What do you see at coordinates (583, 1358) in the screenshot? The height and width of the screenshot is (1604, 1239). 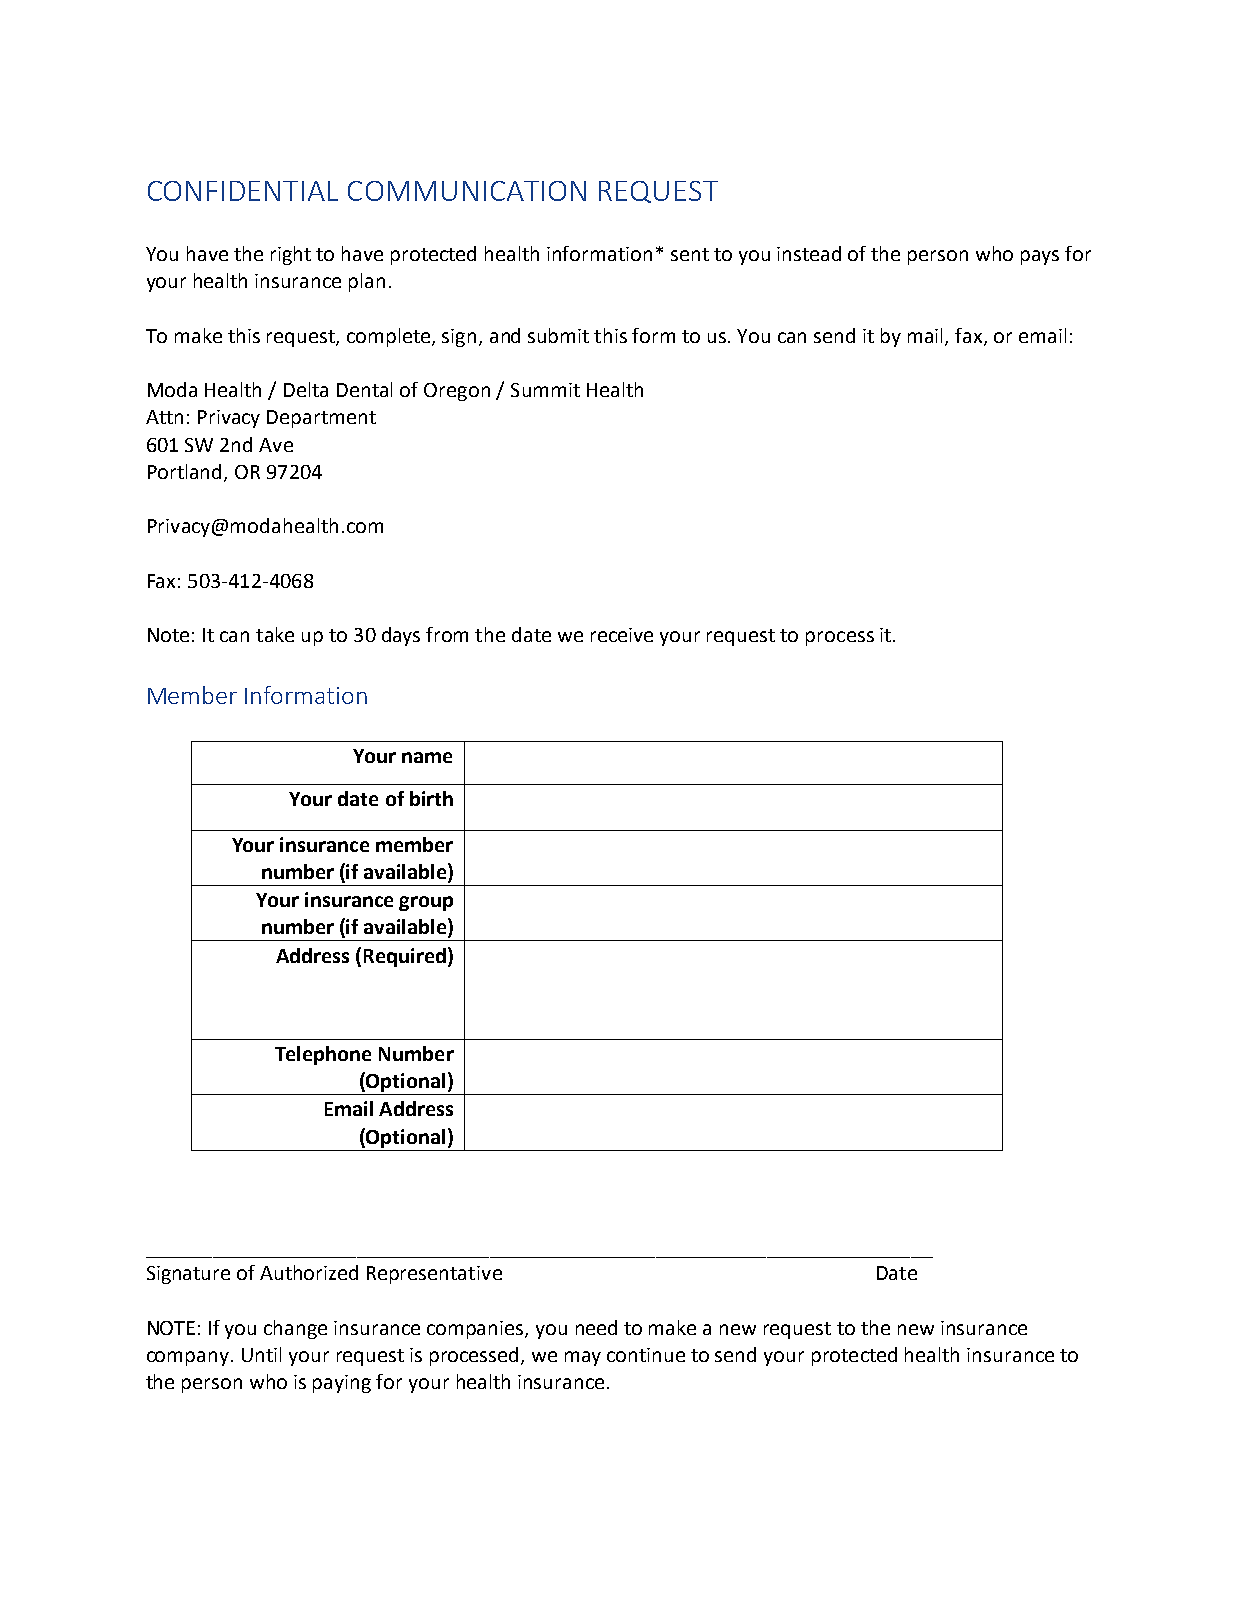 I see `may` at bounding box center [583, 1358].
